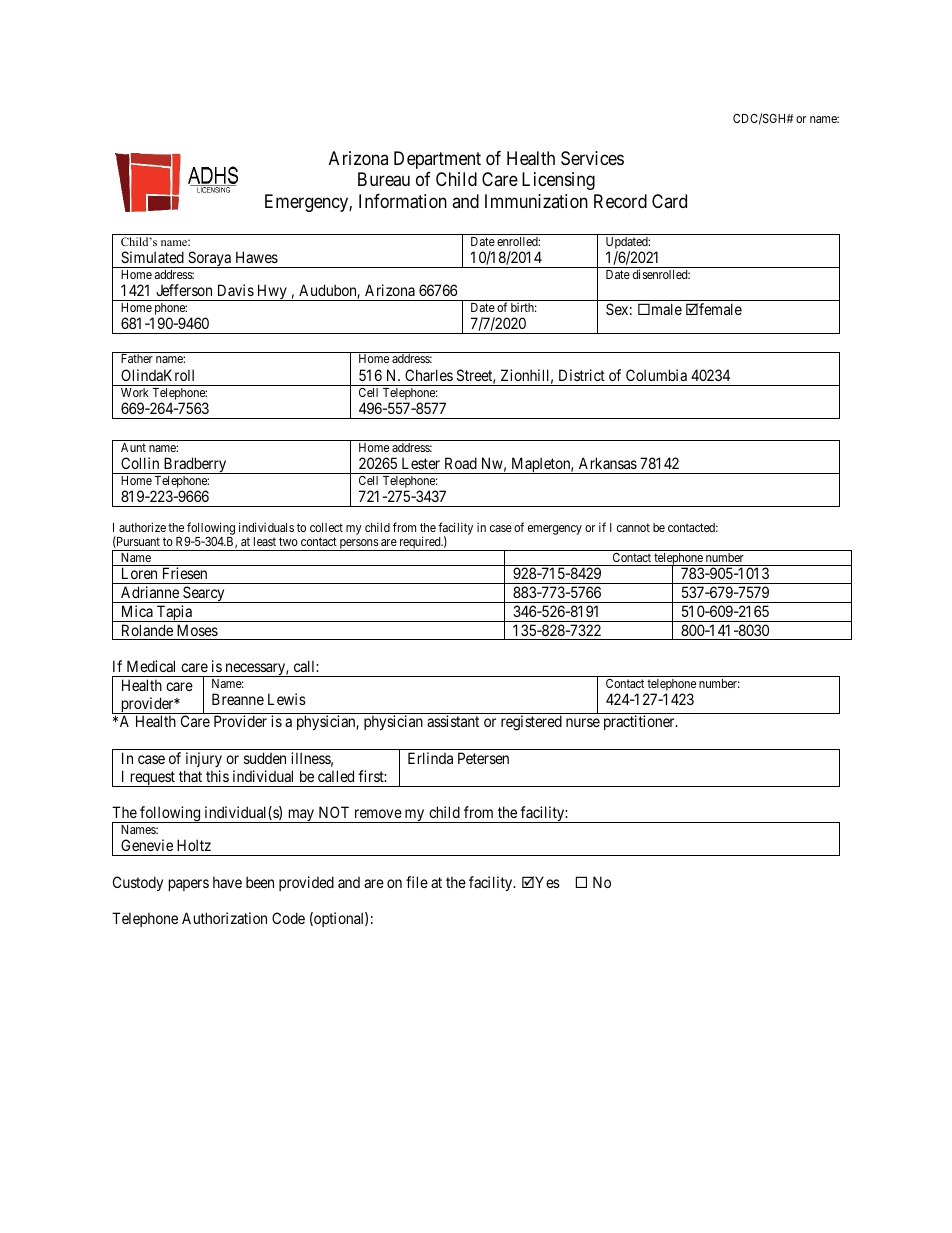 Image resolution: width=952 pixels, height=1233 pixels. What do you see at coordinates (359, 545) in the document?
I see `persons` at bounding box center [359, 545].
